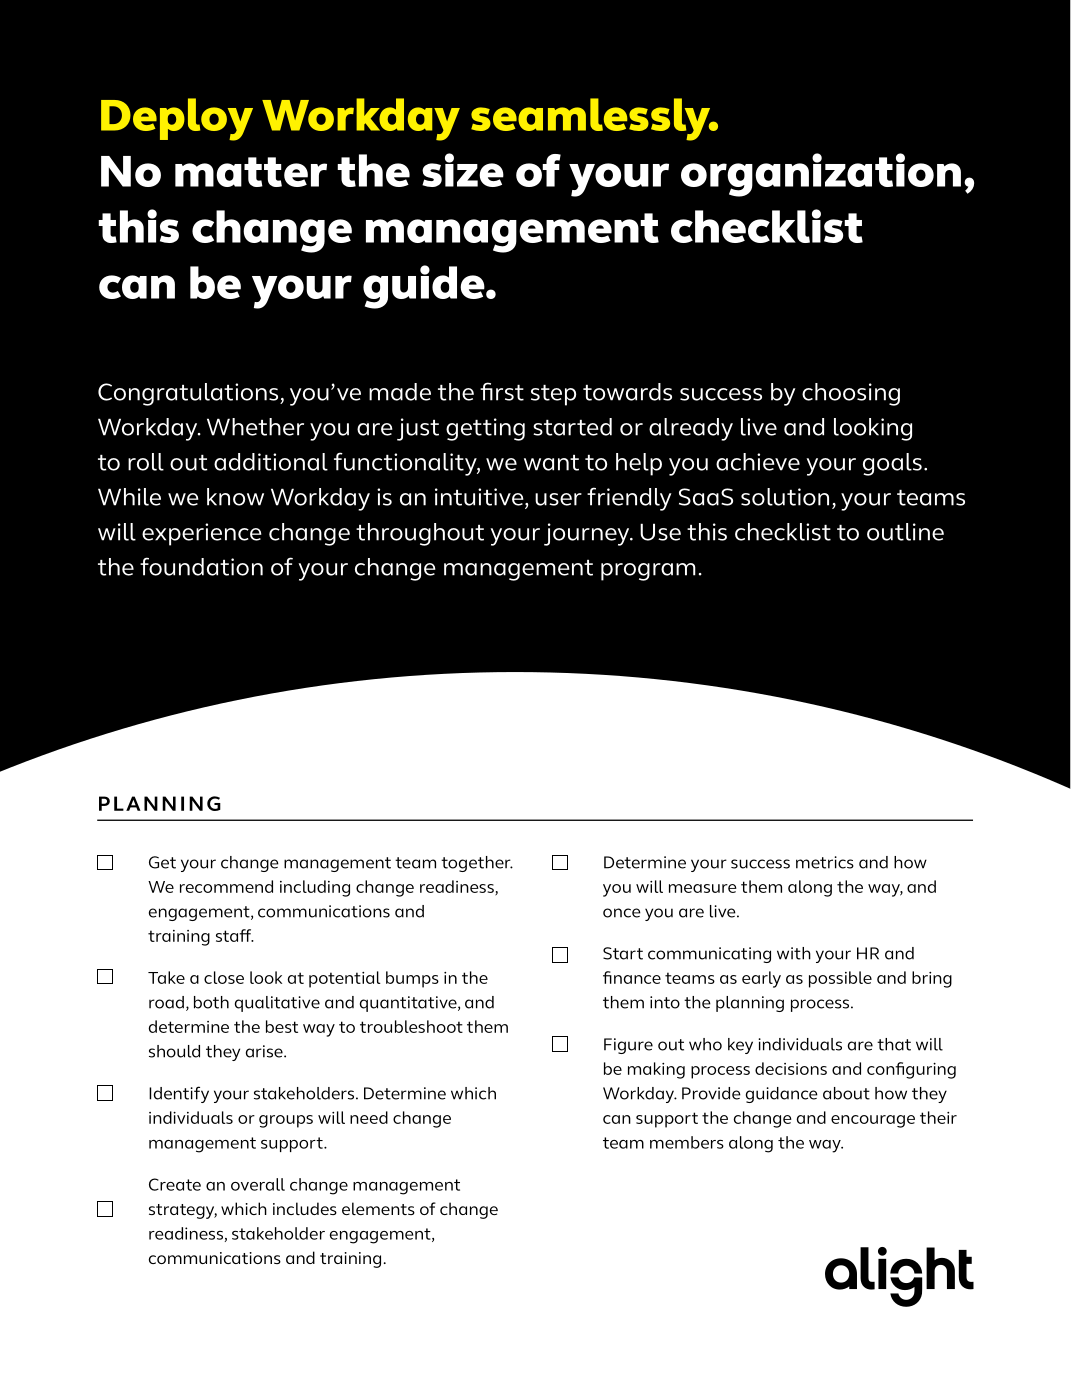 The width and height of the image is (1072, 1387). I want to click on organization, so click(821, 175).
